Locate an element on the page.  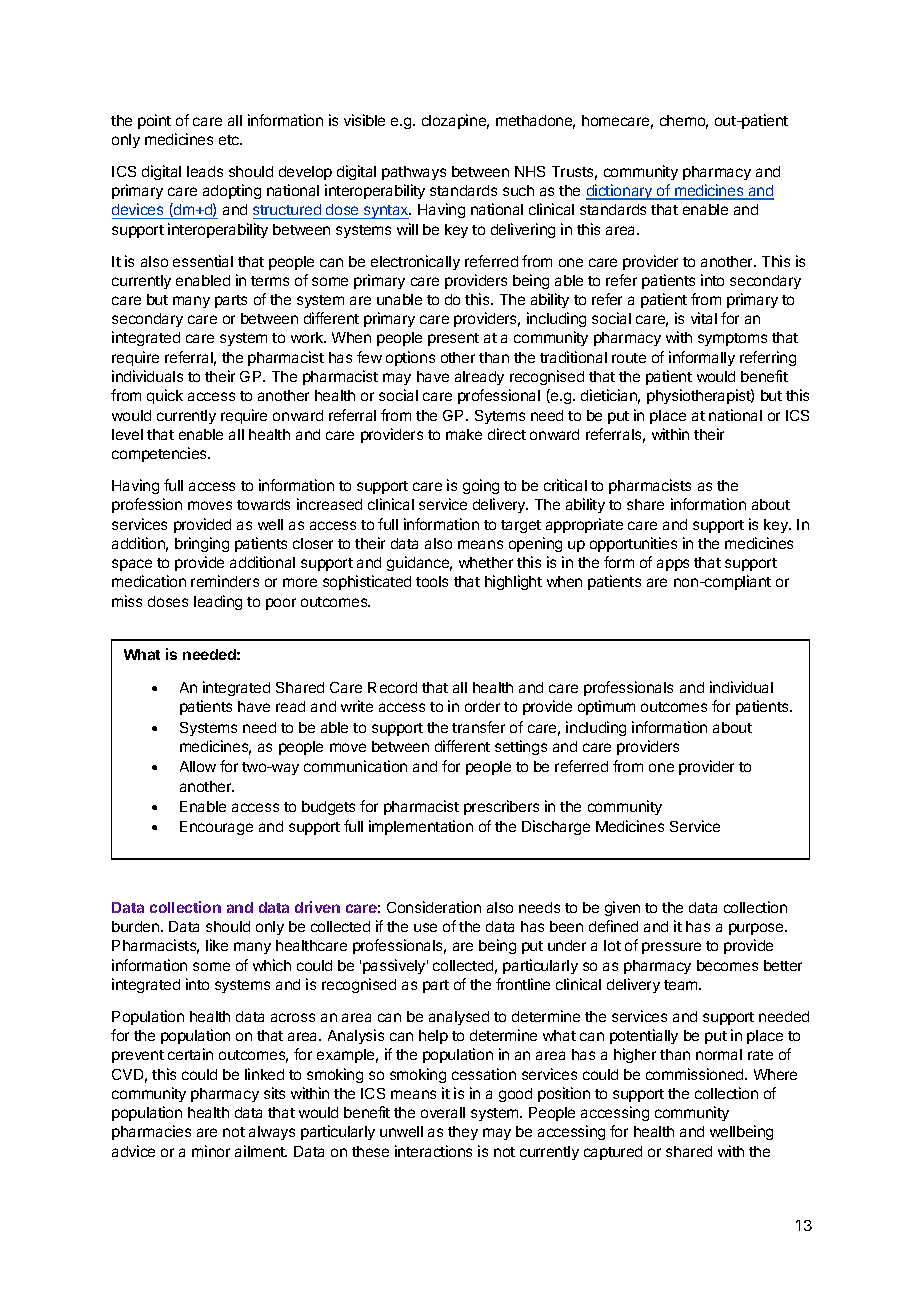
tools is located at coordinates (432, 581).
